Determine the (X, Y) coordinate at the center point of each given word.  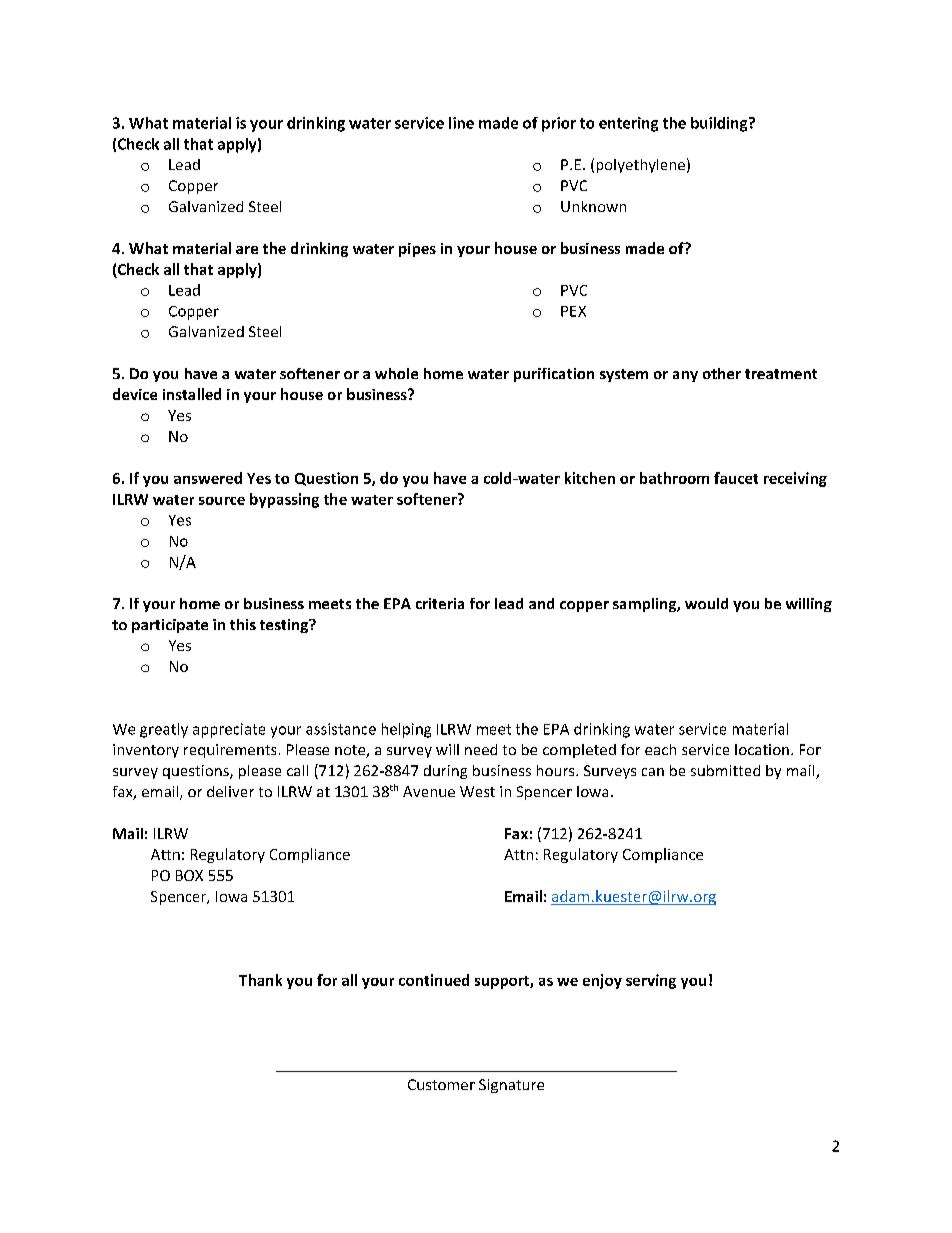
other (722, 373)
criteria (440, 603)
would (706, 603)
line (461, 123)
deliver (230, 791)
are (247, 250)
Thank (260, 980)
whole (396, 373)
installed (192, 394)
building (720, 124)
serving (651, 981)
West (477, 791)
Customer (441, 1084)
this (243, 624)
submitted (725, 770)
